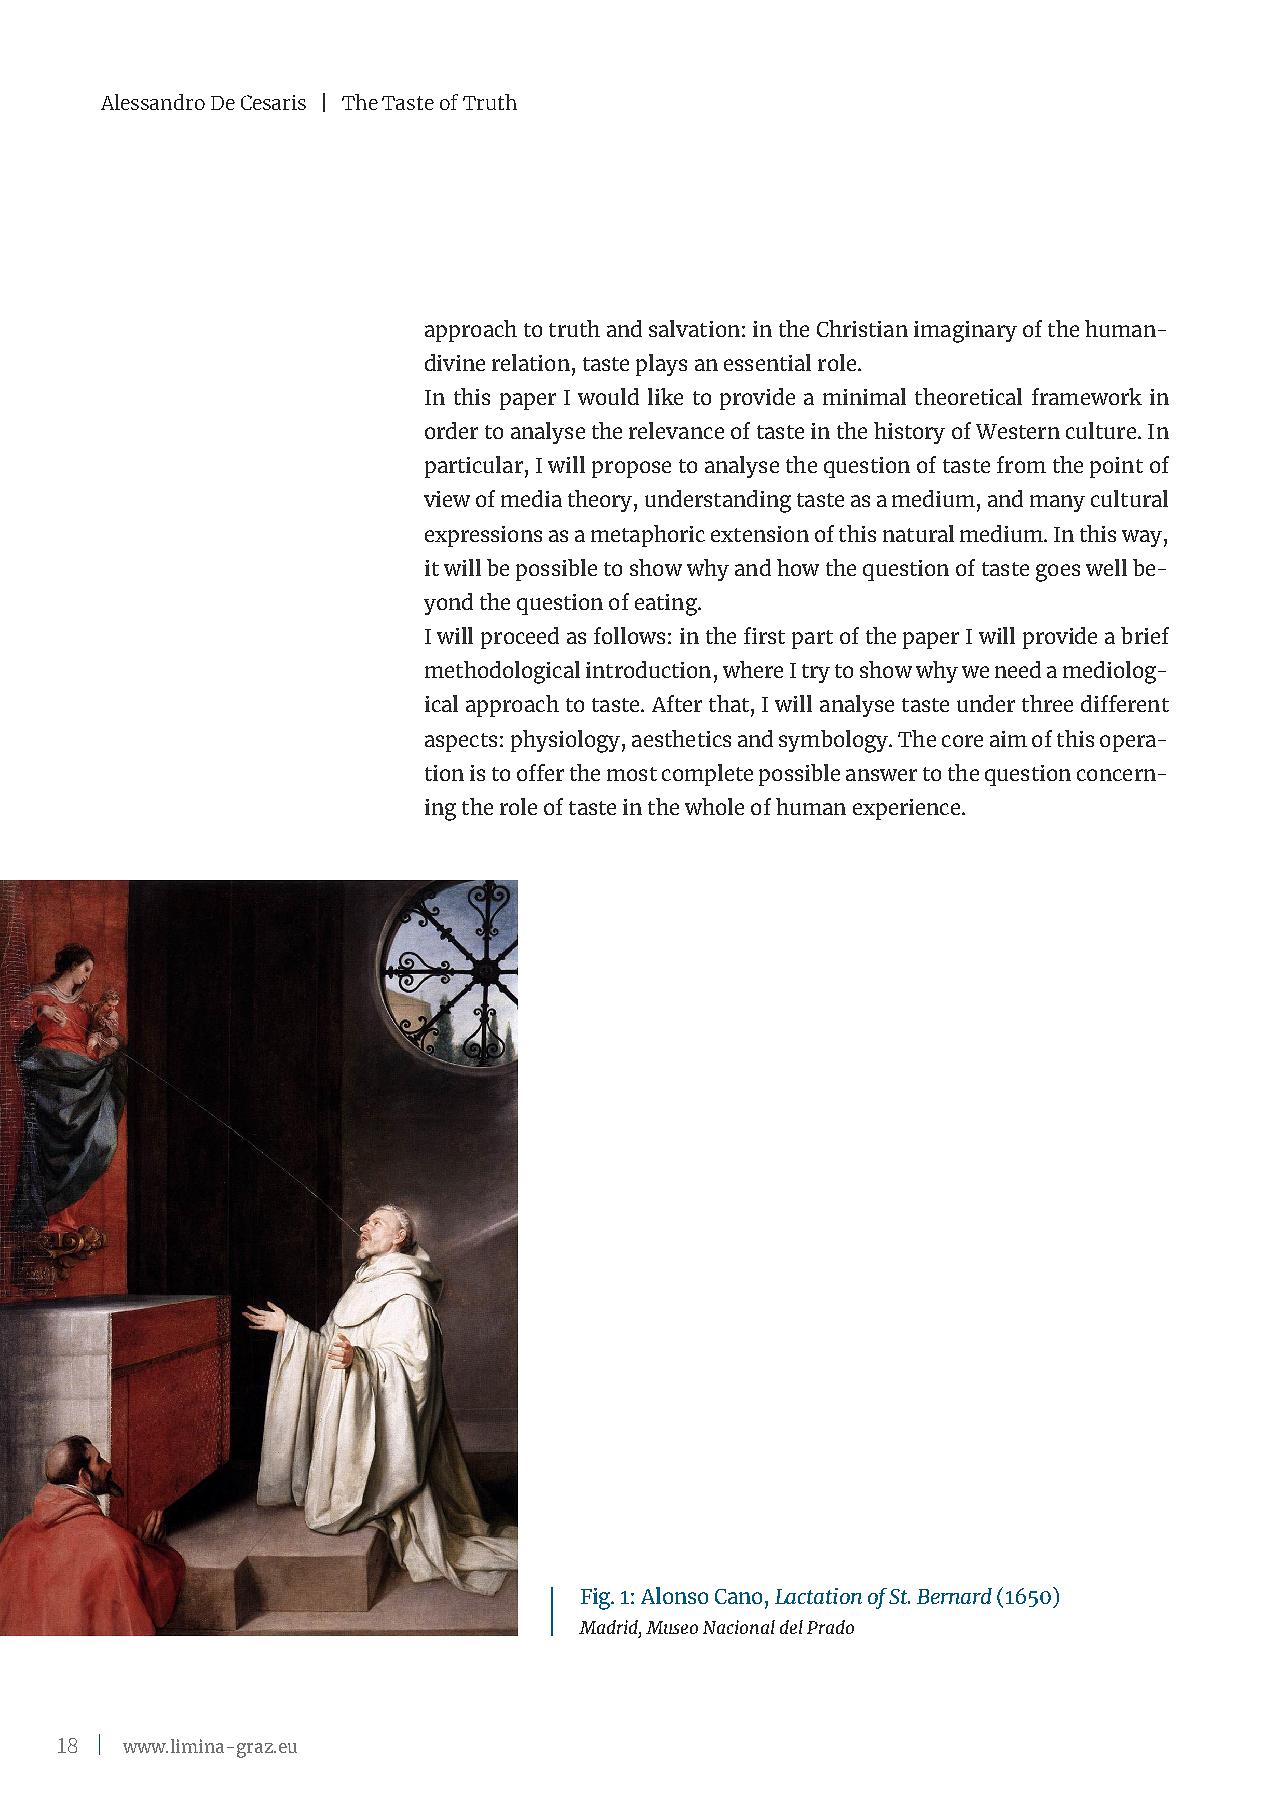 The image size is (1272, 1798). What do you see at coordinates (906, 809) in the document?
I see `experience` at bounding box center [906, 809].
